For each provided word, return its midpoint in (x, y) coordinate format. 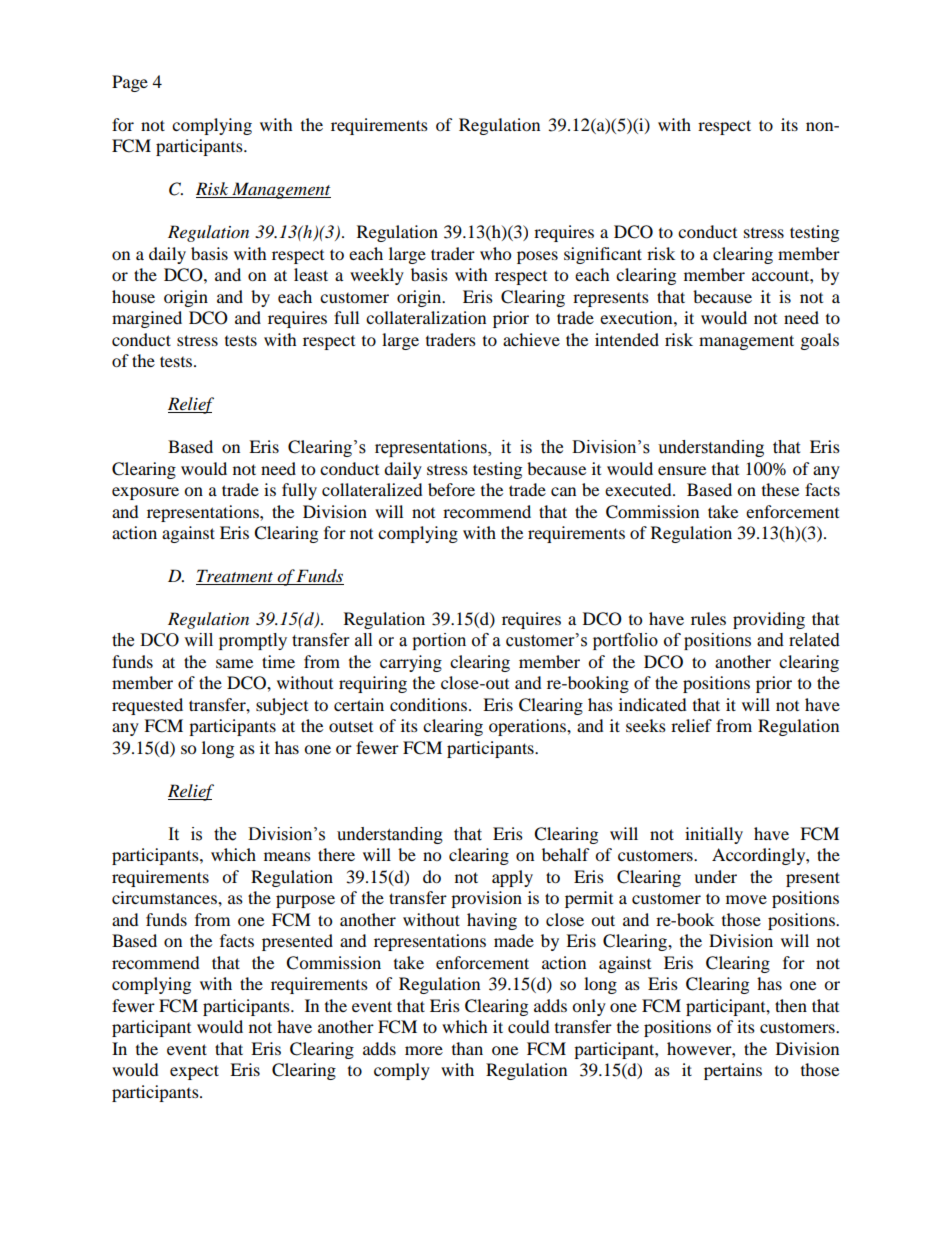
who (495, 253)
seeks (646, 725)
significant (603, 255)
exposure (145, 493)
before (451, 489)
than (467, 1048)
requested (147, 706)
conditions (428, 704)
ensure (682, 470)
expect (194, 1072)
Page (130, 83)
